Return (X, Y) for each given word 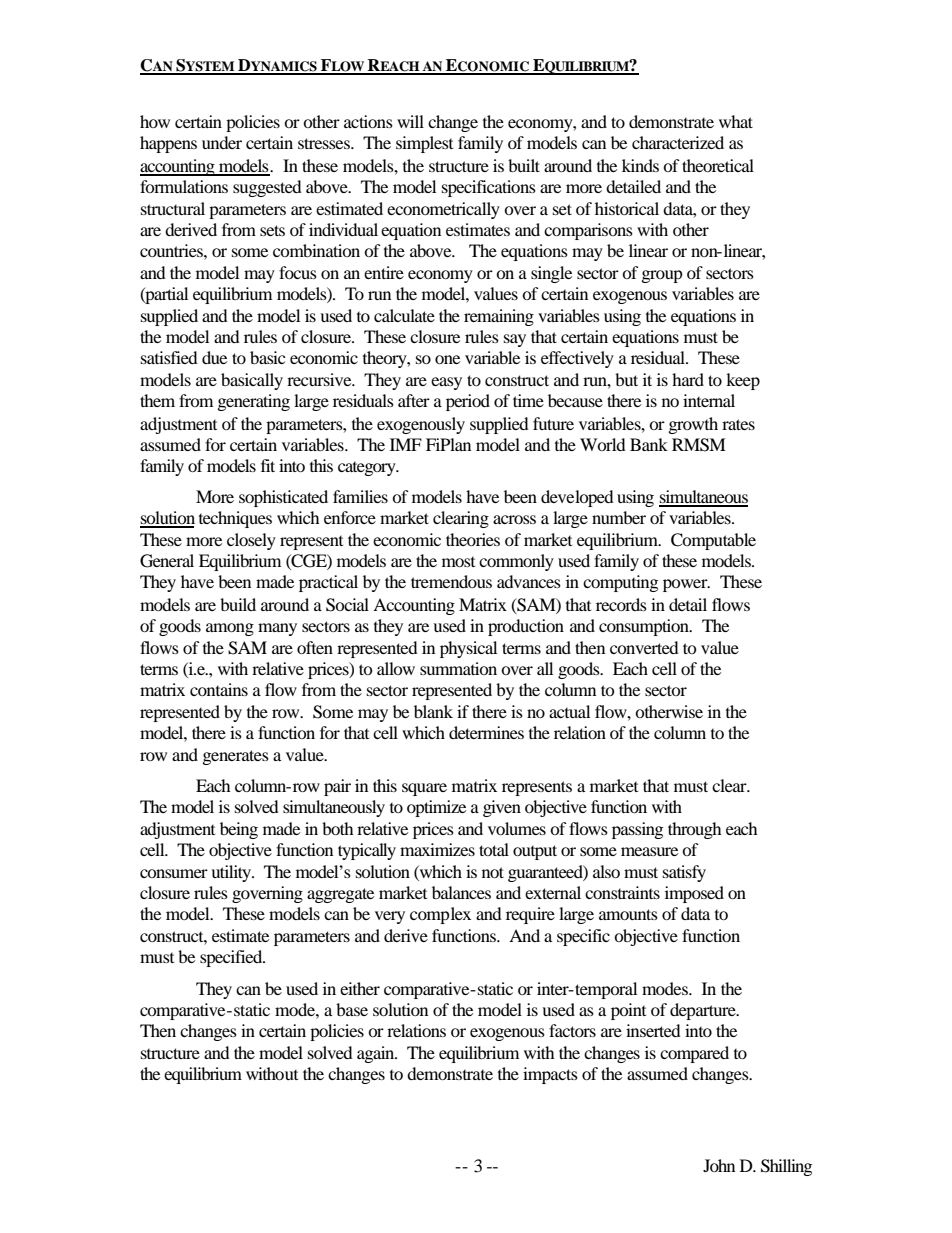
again (377, 1054)
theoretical (718, 165)
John (719, 1165)
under (222, 142)
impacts (550, 1075)
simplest (424, 144)
